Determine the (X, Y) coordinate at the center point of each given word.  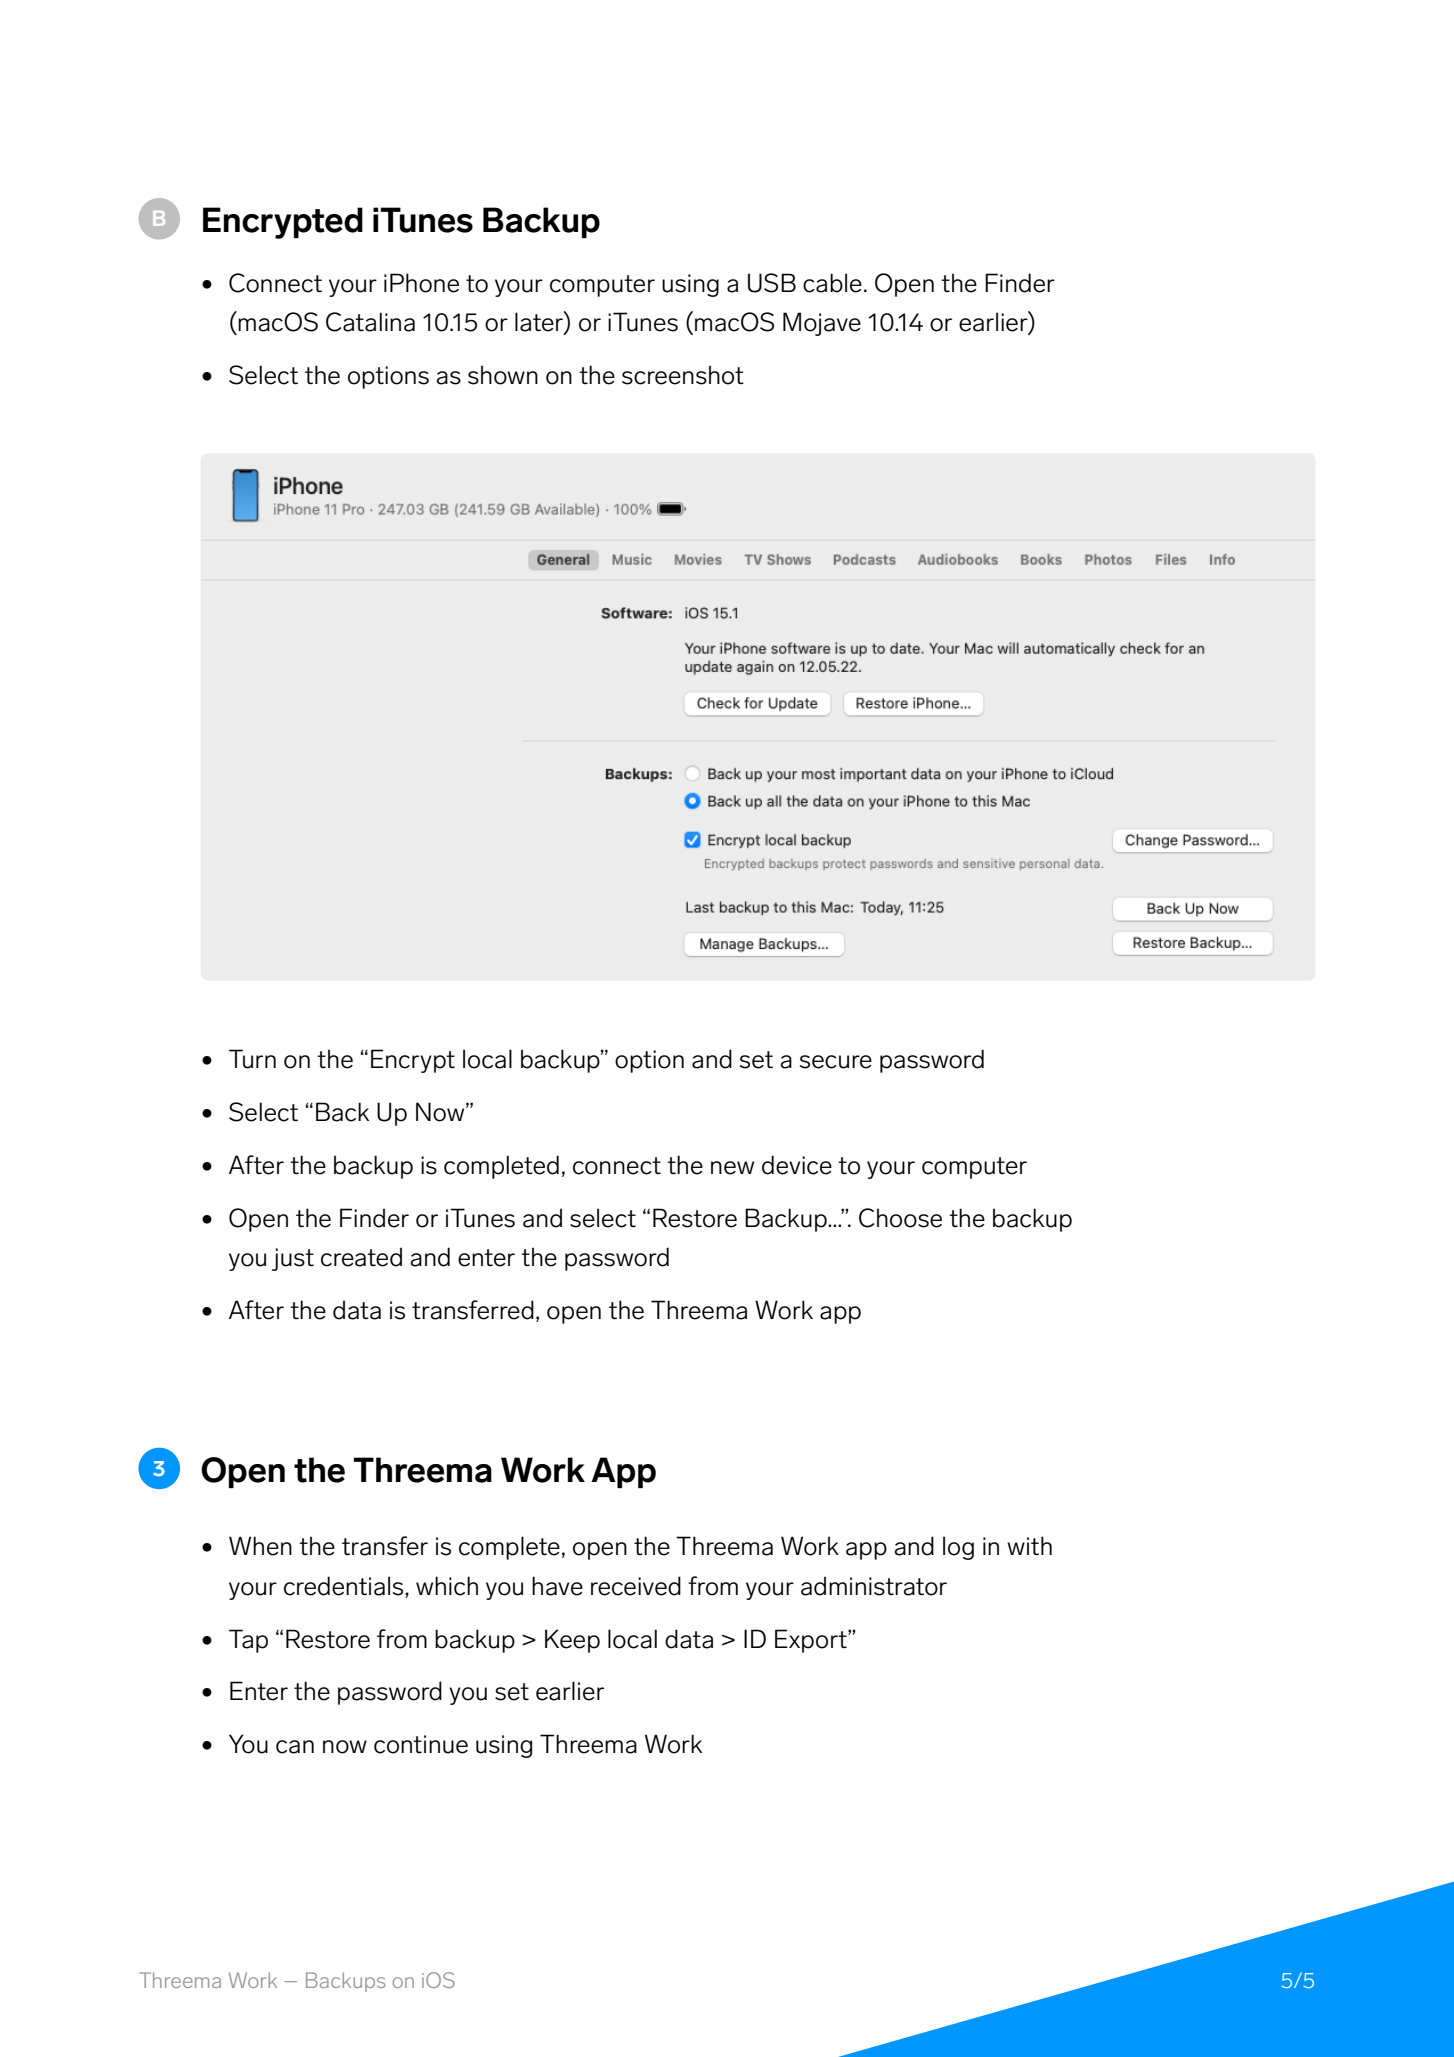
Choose (900, 1218)
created (361, 1257)
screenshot (683, 375)
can (295, 1747)
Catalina (370, 322)
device (797, 1165)
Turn (252, 1059)
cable (832, 283)
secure (836, 1062)
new (732, 1168)
